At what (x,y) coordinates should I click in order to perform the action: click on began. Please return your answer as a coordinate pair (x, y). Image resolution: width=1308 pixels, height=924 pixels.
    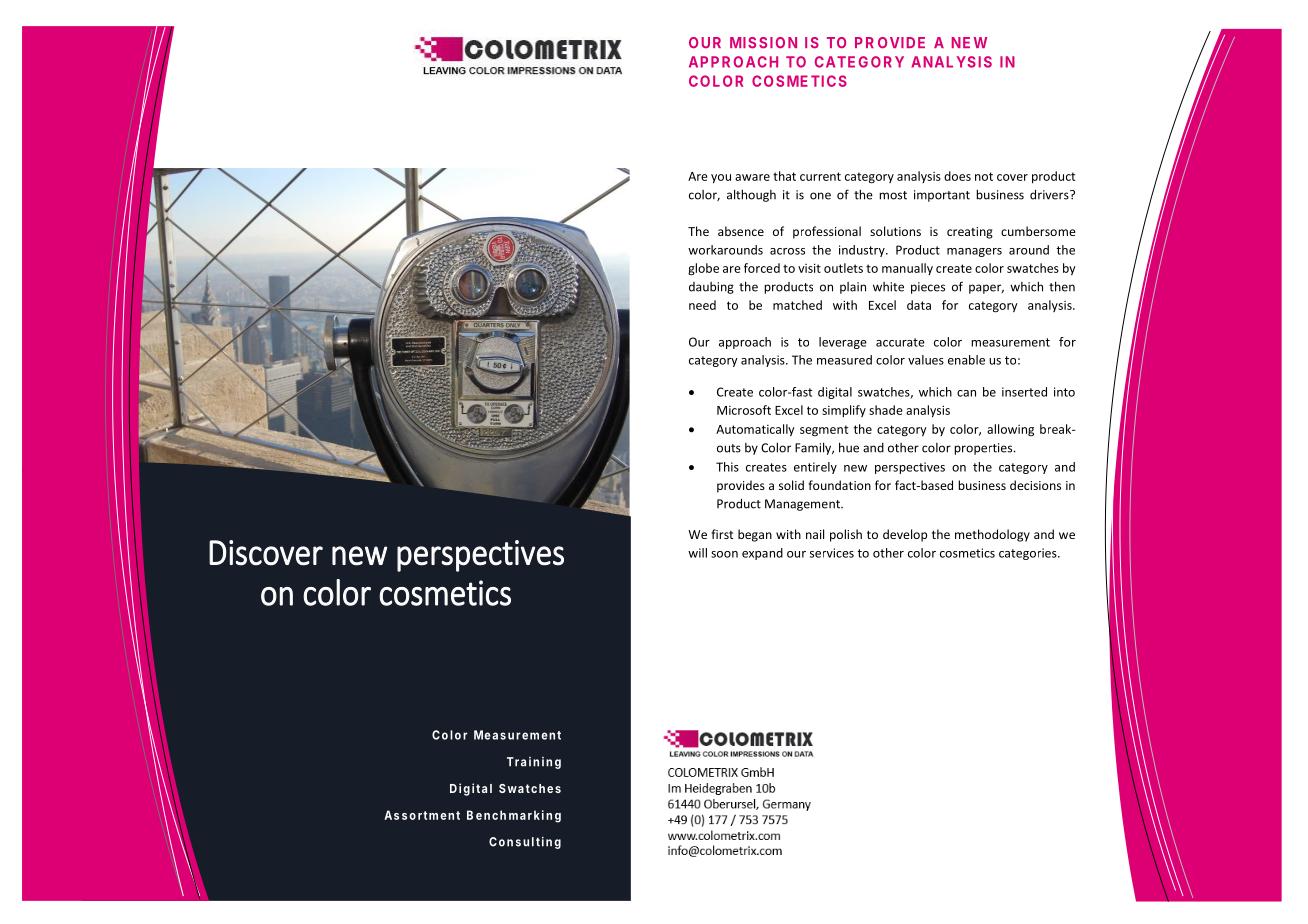
    Looking at the image, I should click on (755, 535).
